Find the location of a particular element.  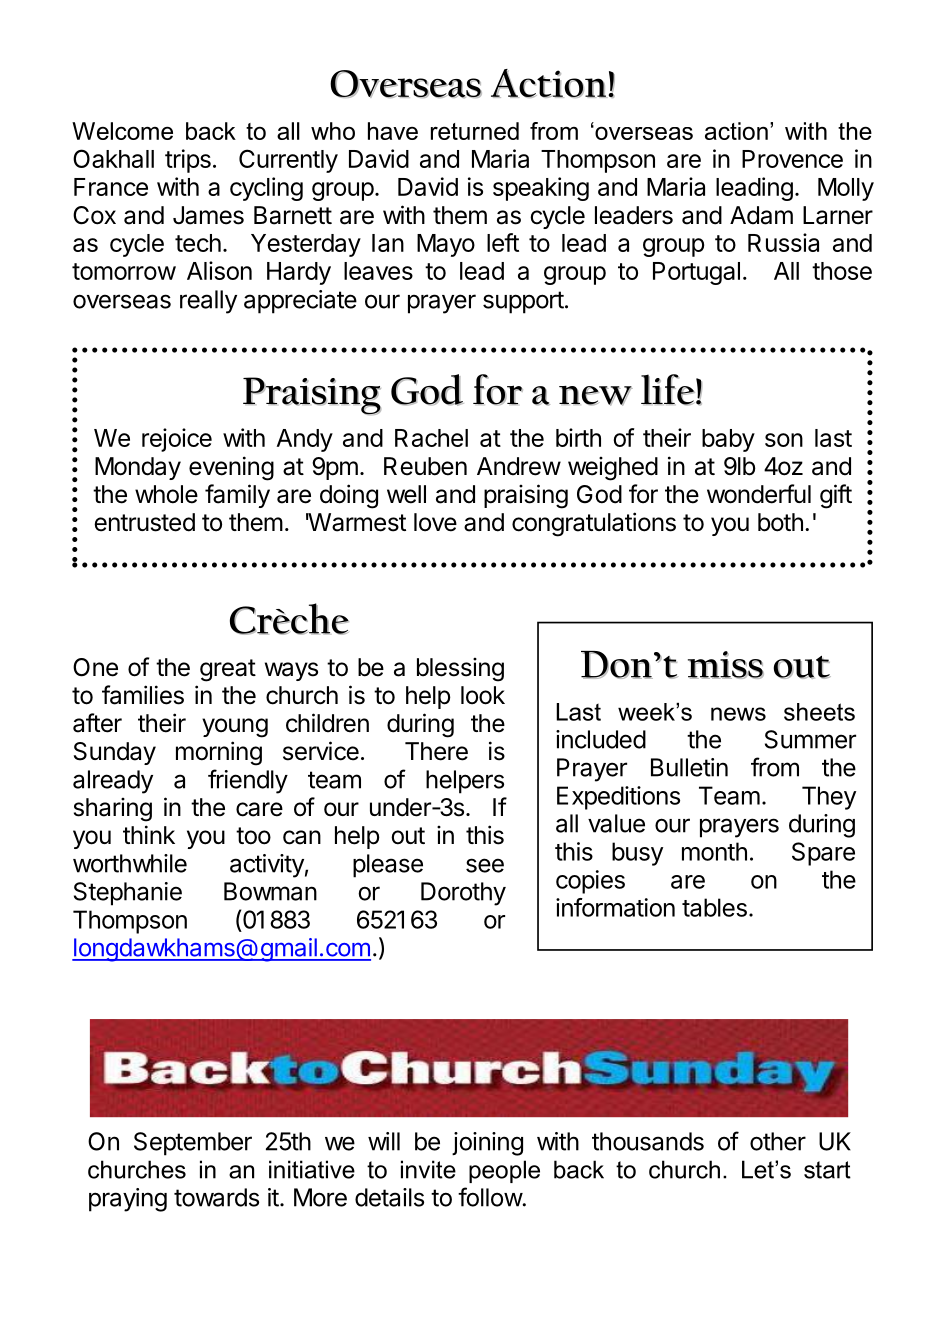

returned is located at coordinates (475, 131).
